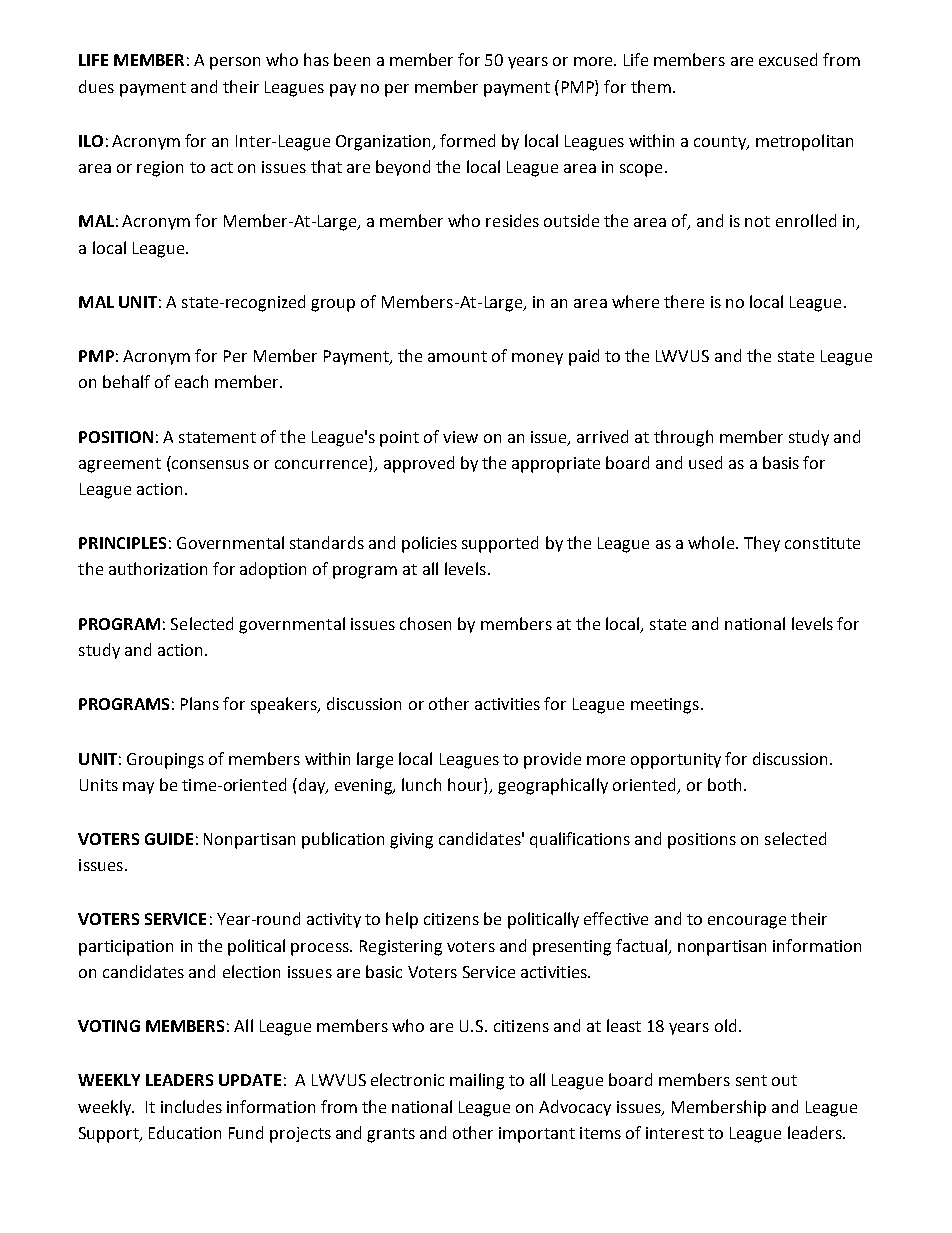  I want to click on lunch, so click(421, 784).
